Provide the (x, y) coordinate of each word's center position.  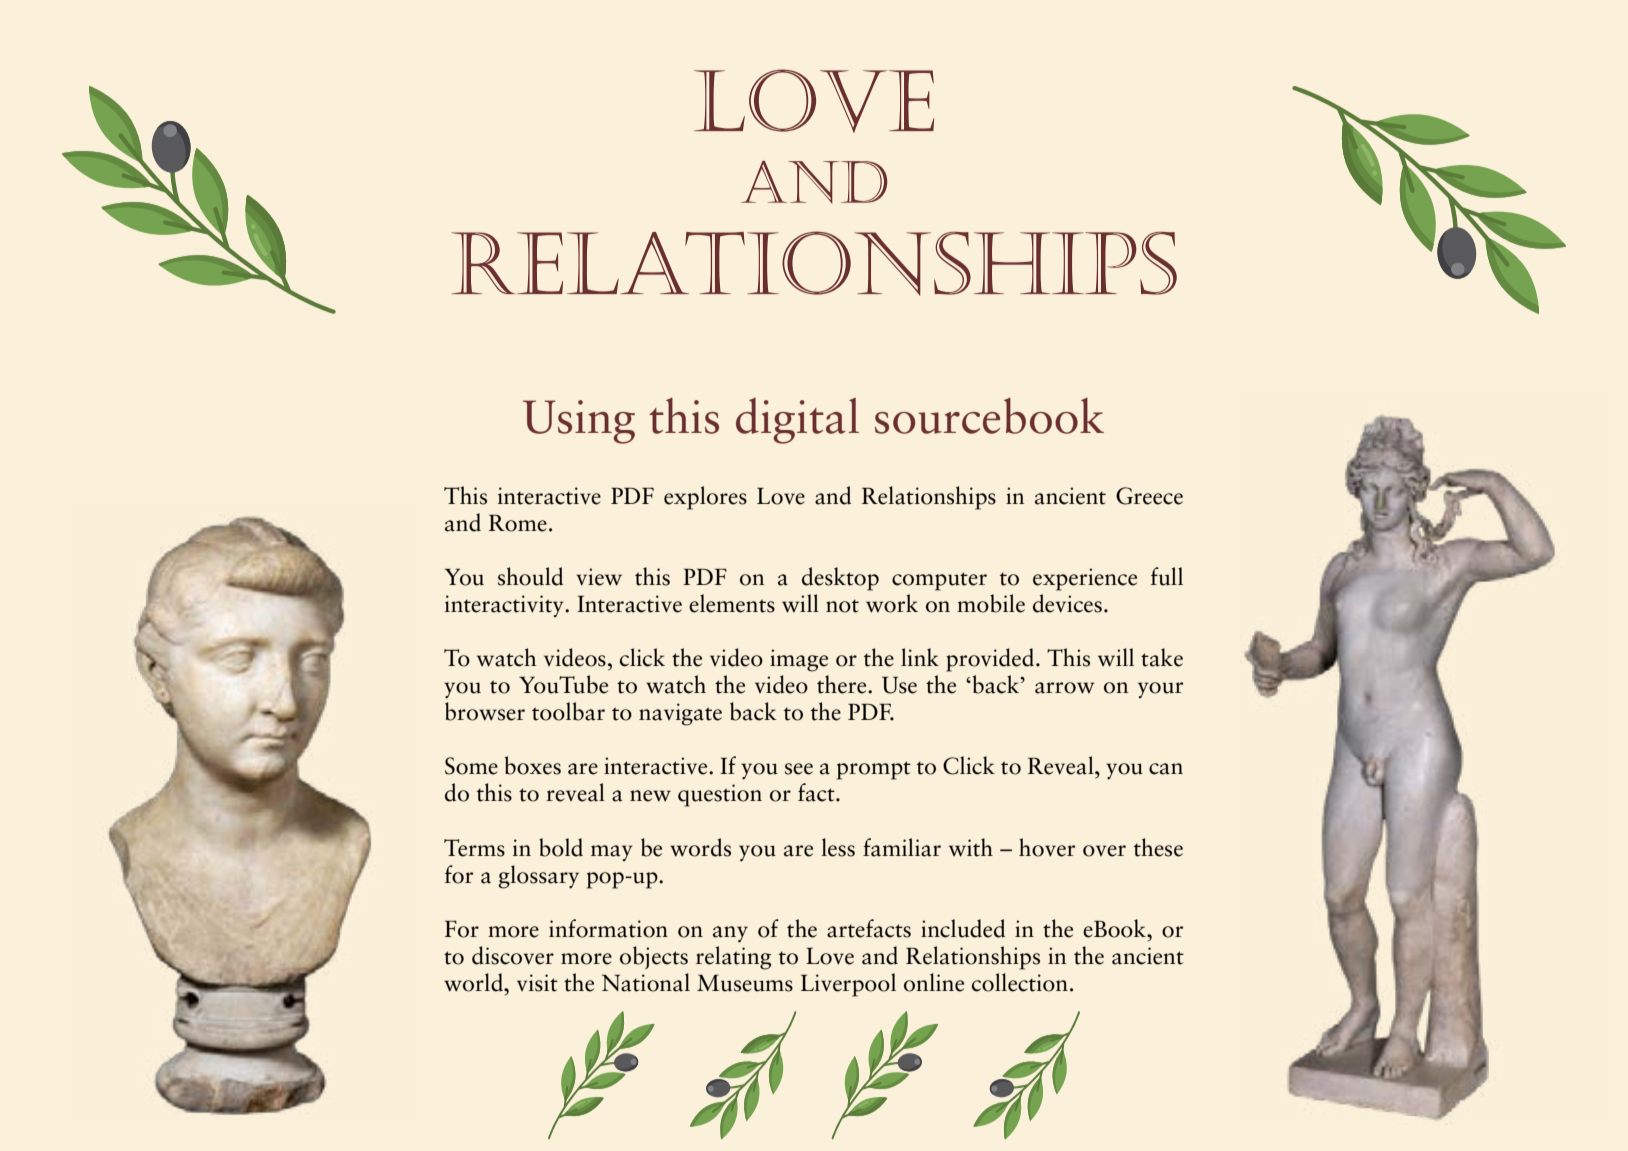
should (530, 576)
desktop (840, 579)
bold (561, 847)
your (1160, 690)
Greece (1149, 496)
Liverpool (848, 985)
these (1158, 847)
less (838, 847)
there (843, 684)
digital (797, 421)
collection (1020, 982)
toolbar (568, 711)
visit (537, 983)
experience (1085, 579)
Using (579, 422)
